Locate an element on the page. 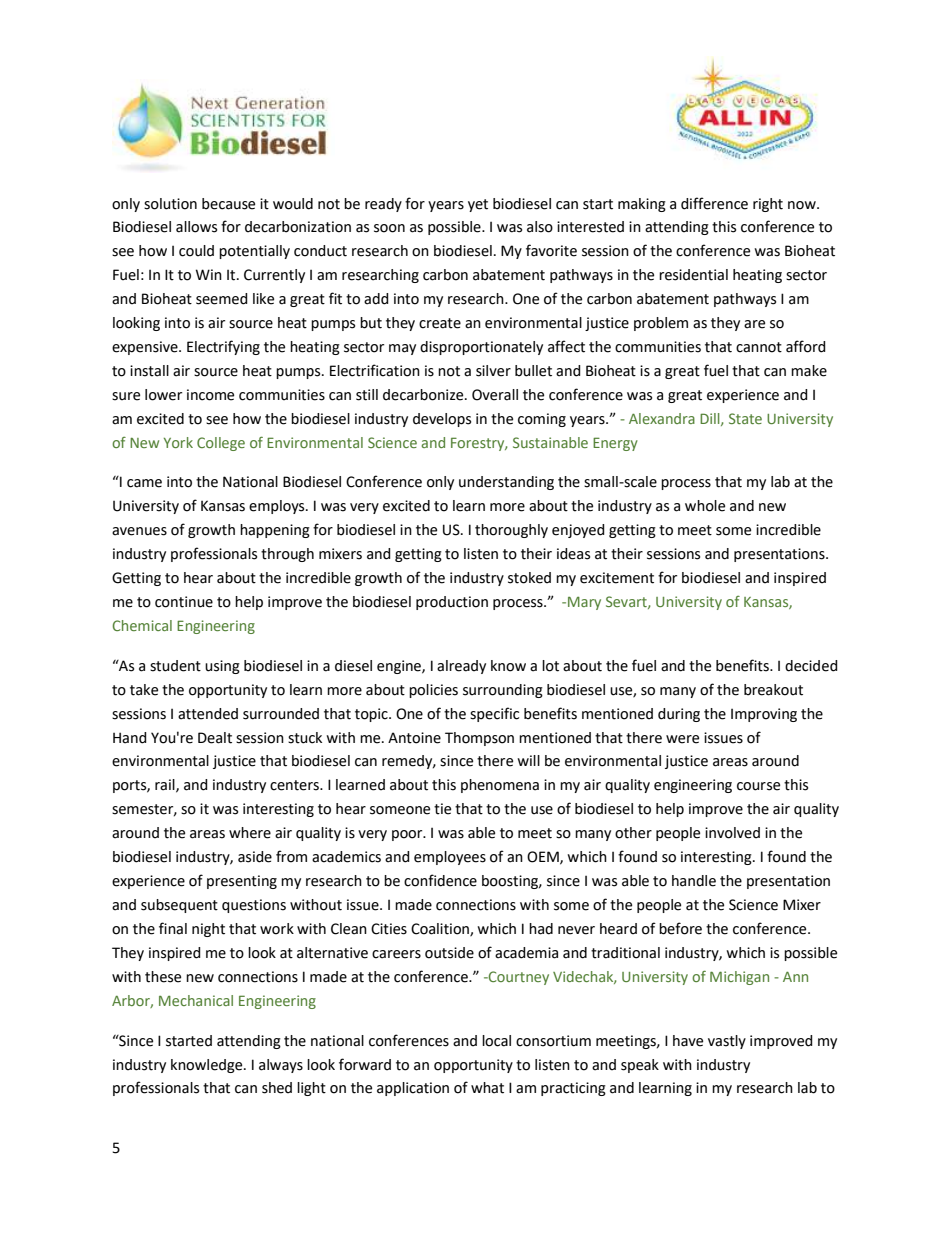  employs is located at coordinates (278, 507).
